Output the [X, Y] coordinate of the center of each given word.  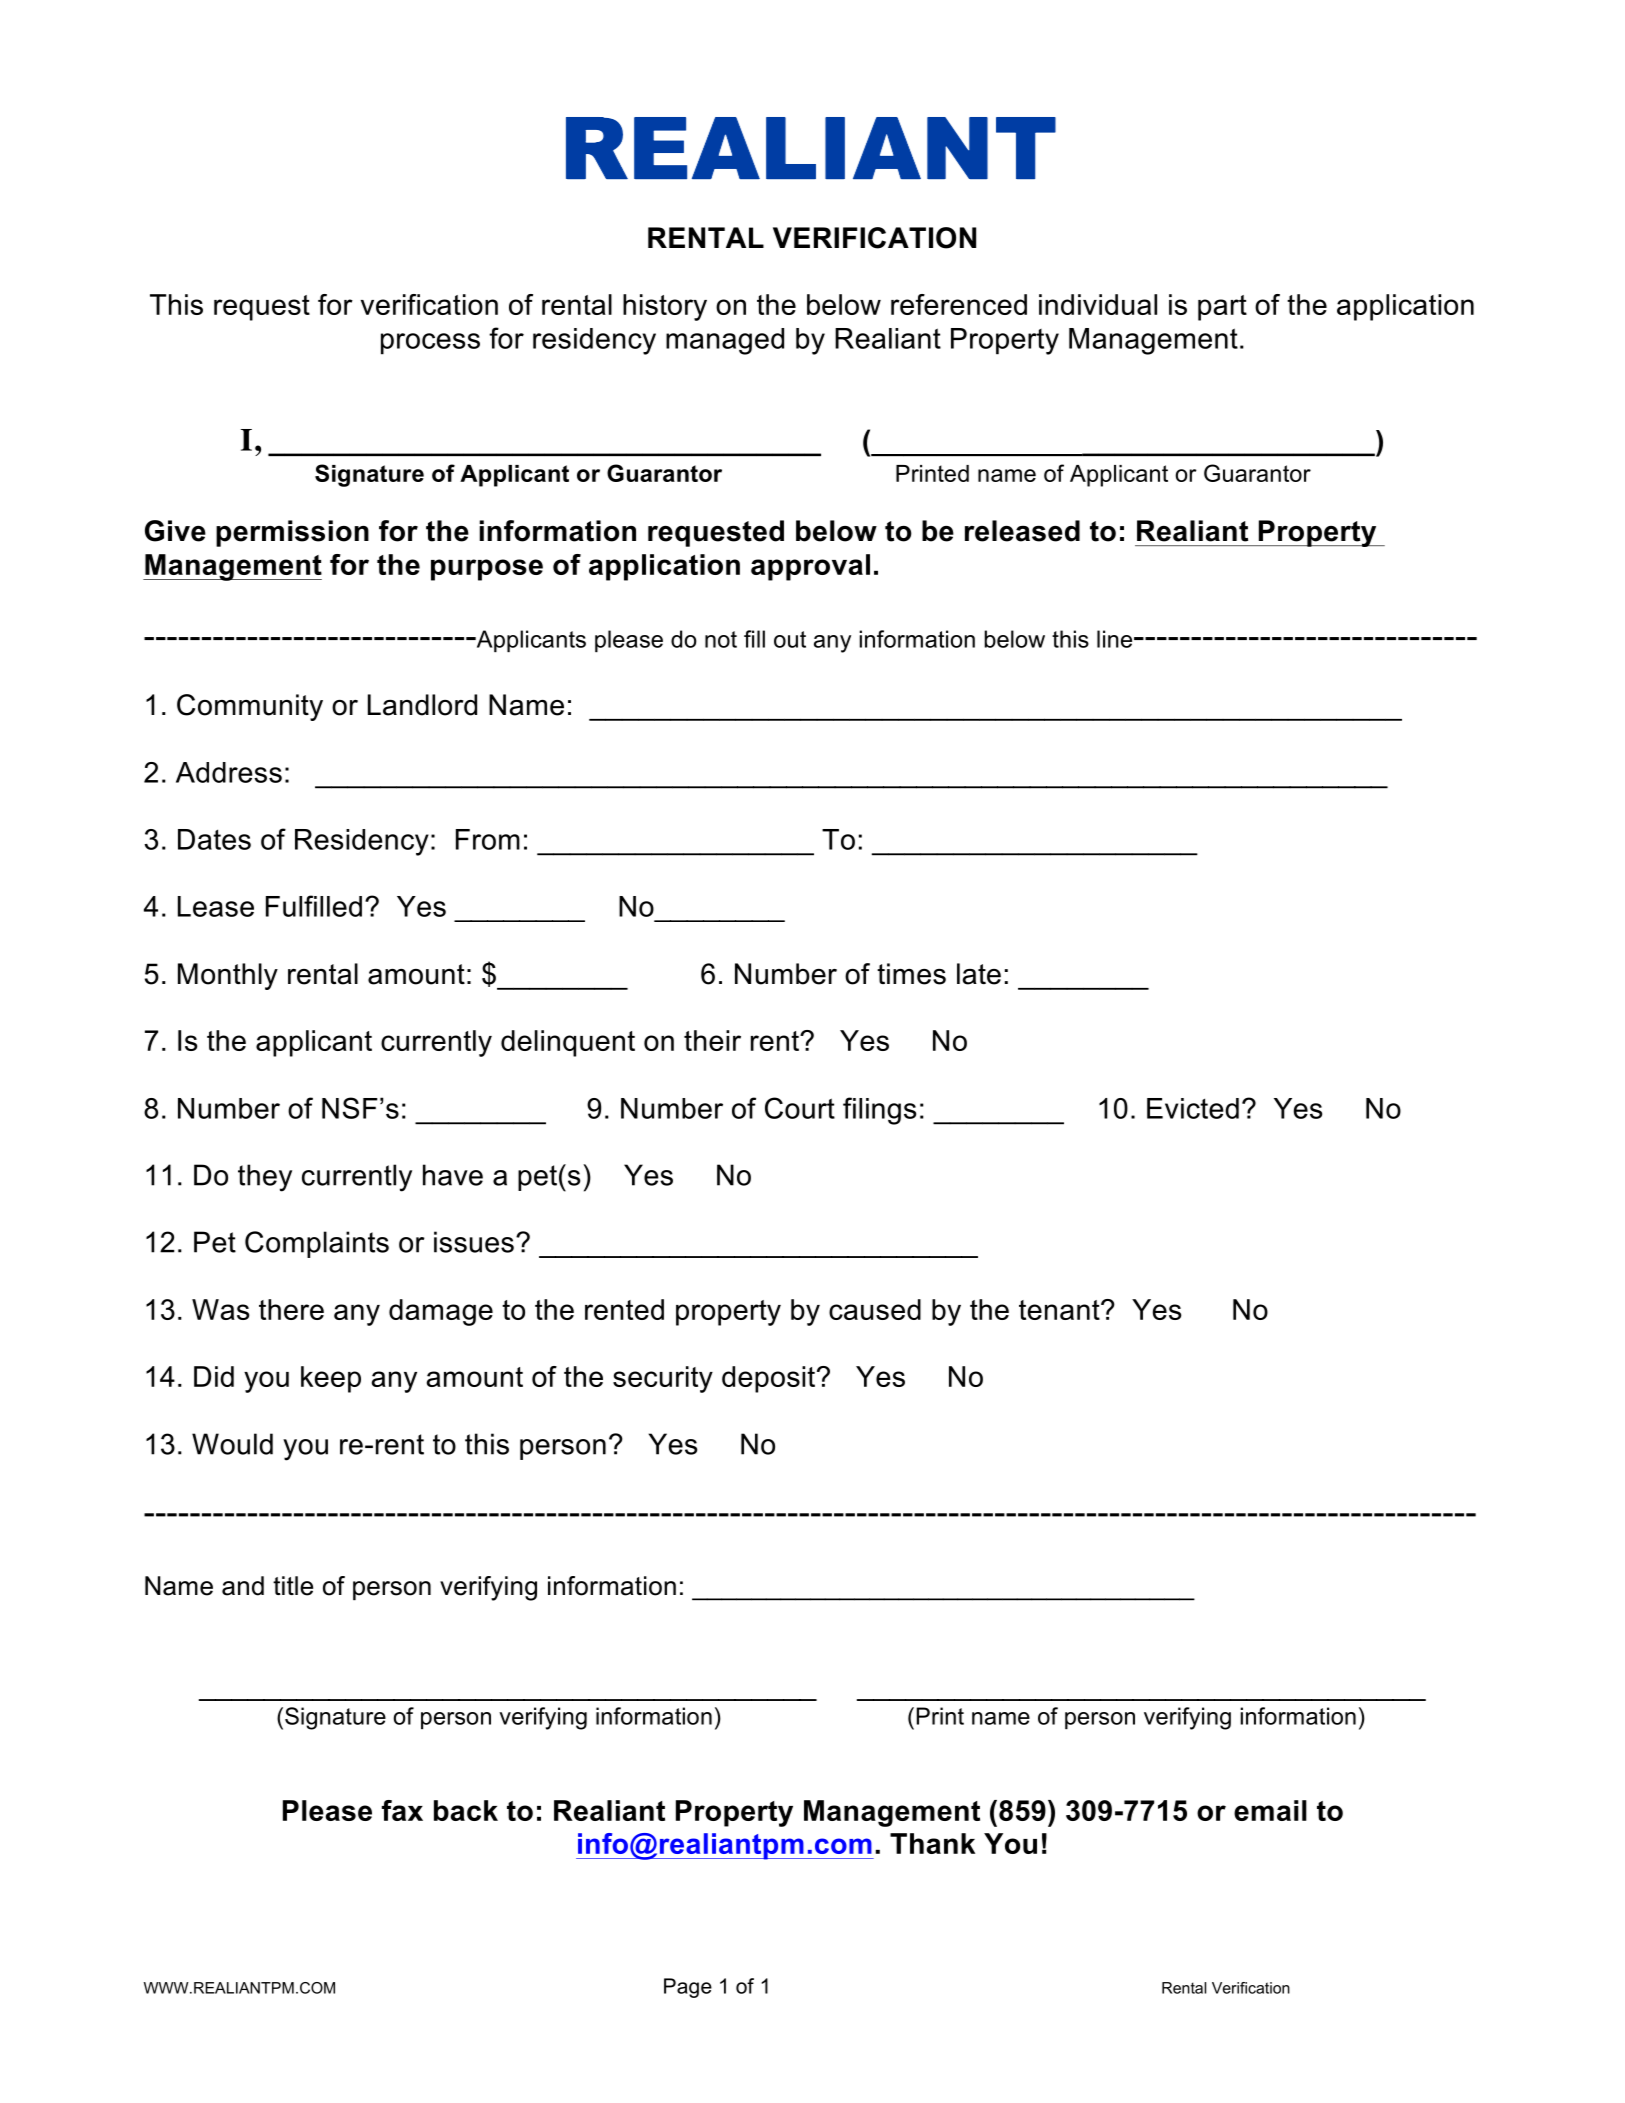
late [979, 974]
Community [250, 707]
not [721, 639]
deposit [770, 1379]
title [293, 1586]
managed [725, 341]
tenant [1060, 1310]
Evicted [1193, 1108]
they [265, 1178]
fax [402, 1810]
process [430, 344]
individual [1098, 304]
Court [800, 1108]
